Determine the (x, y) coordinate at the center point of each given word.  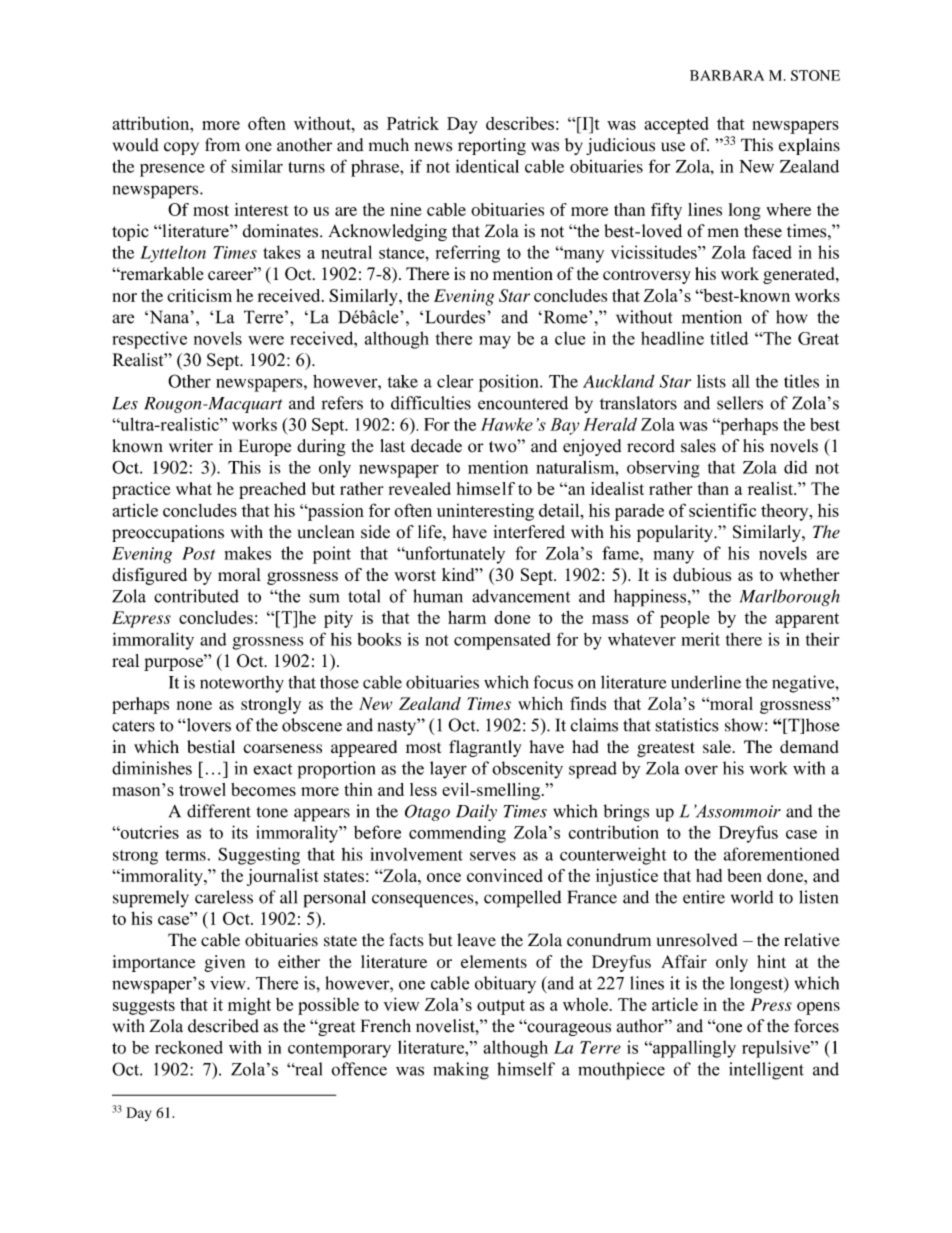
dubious (702, 574)
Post (198, 553)
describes (520, 123)
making (461, 1071)
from (222, 145)
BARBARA (727, 75)
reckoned (189, 1047)
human (438, 596)
